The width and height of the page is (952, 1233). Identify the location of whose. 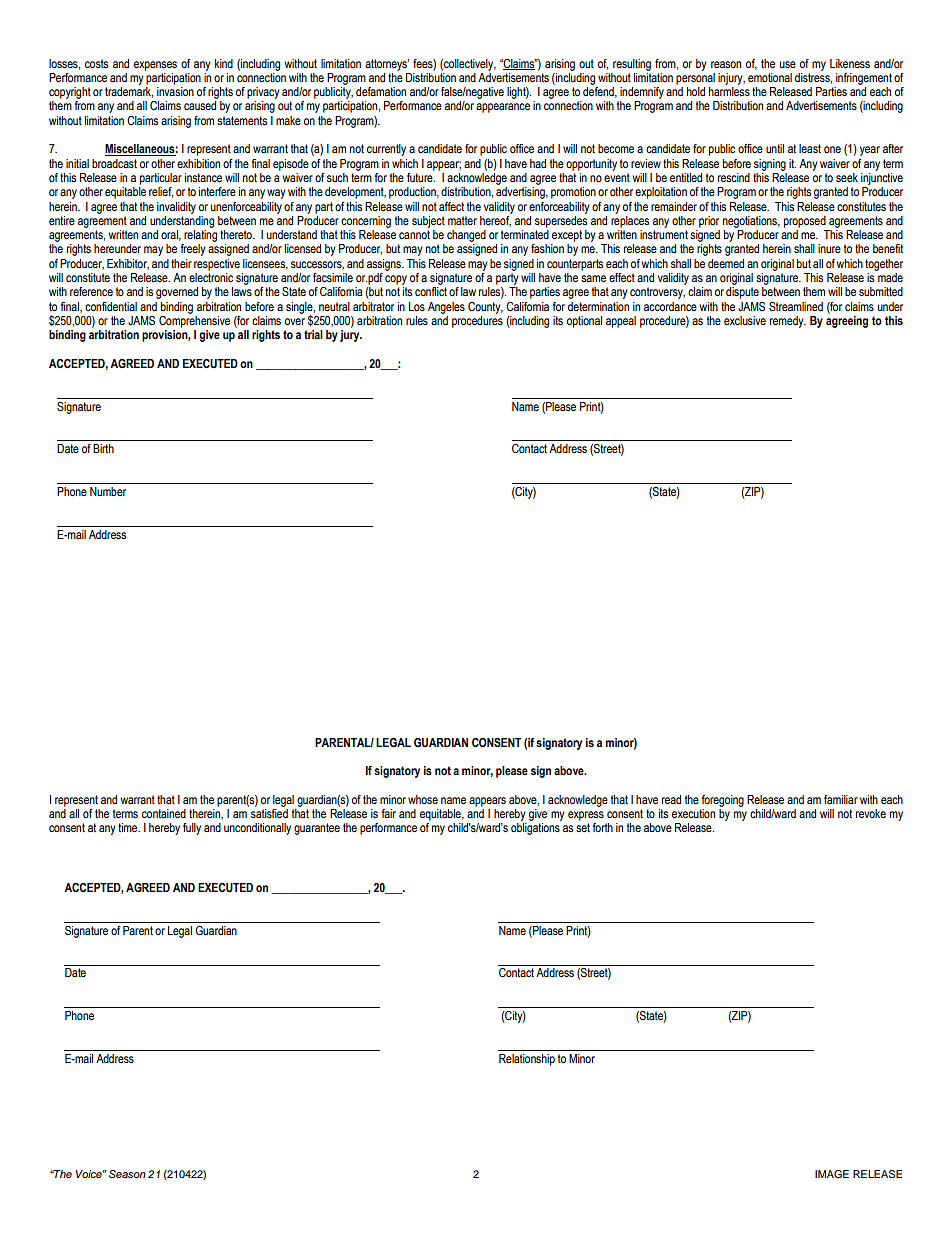
(423, 800).
